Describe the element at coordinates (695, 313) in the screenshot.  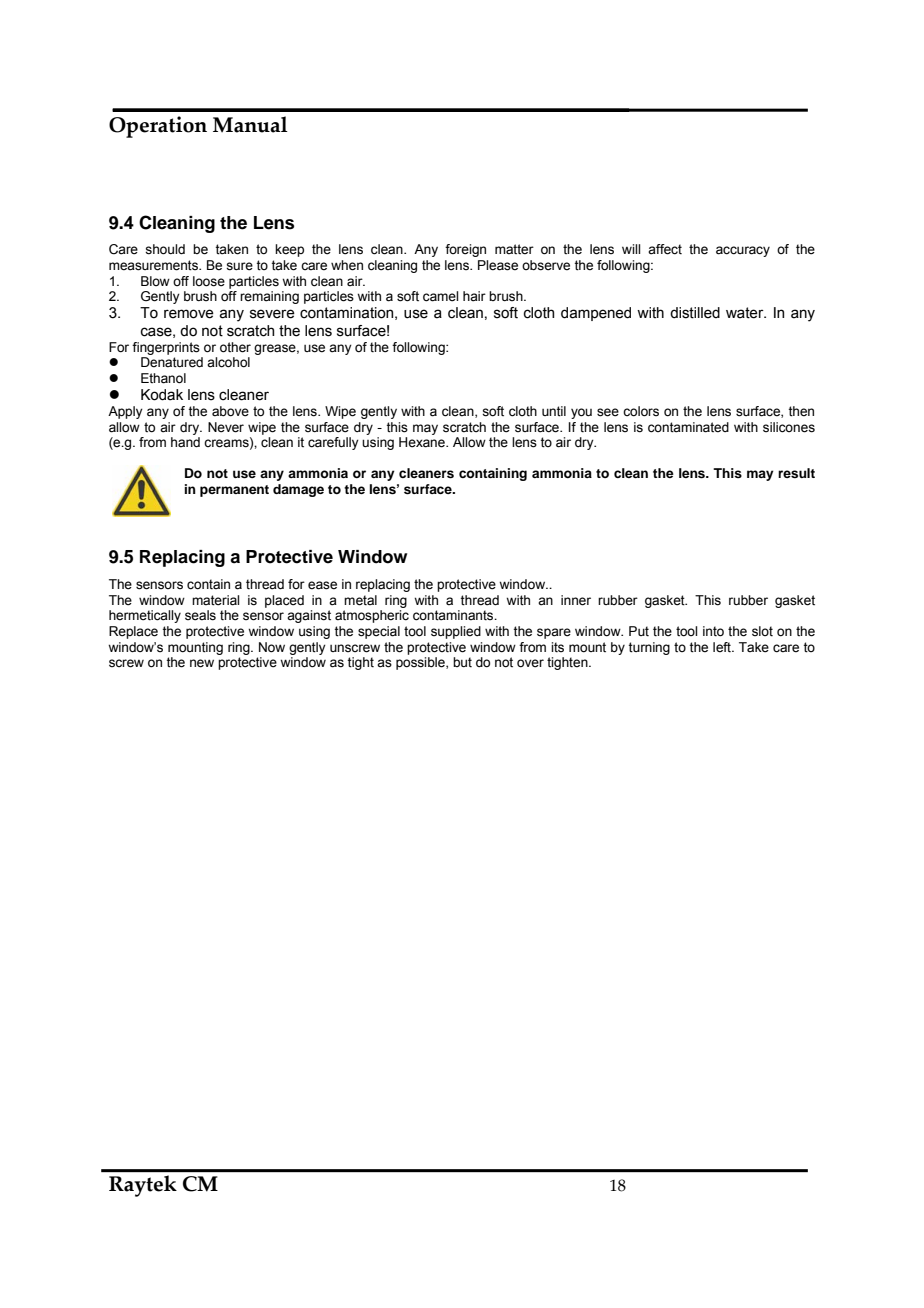
I see `distilled` at that location.
